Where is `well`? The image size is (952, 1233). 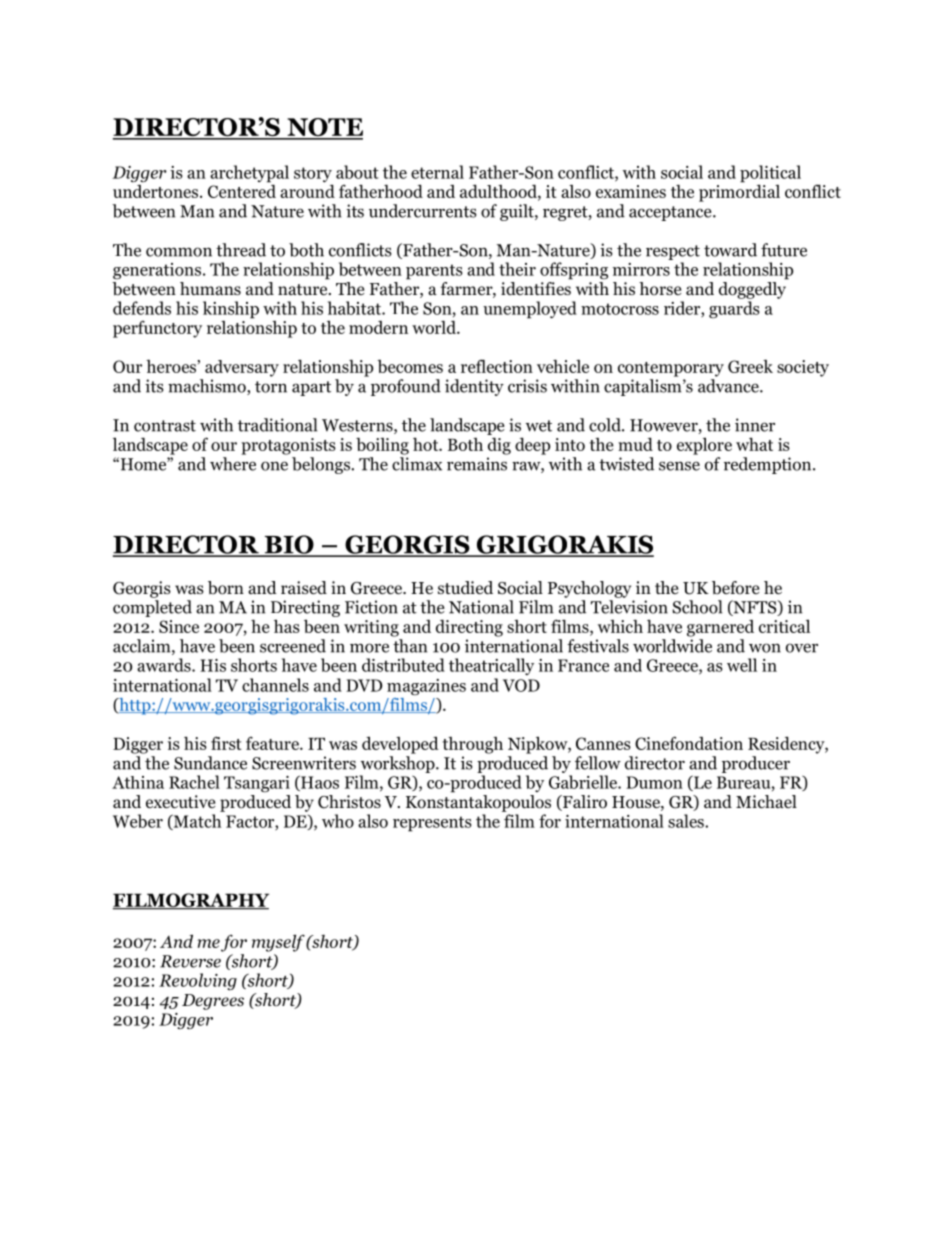 well is located at coordinates (742, 665).
